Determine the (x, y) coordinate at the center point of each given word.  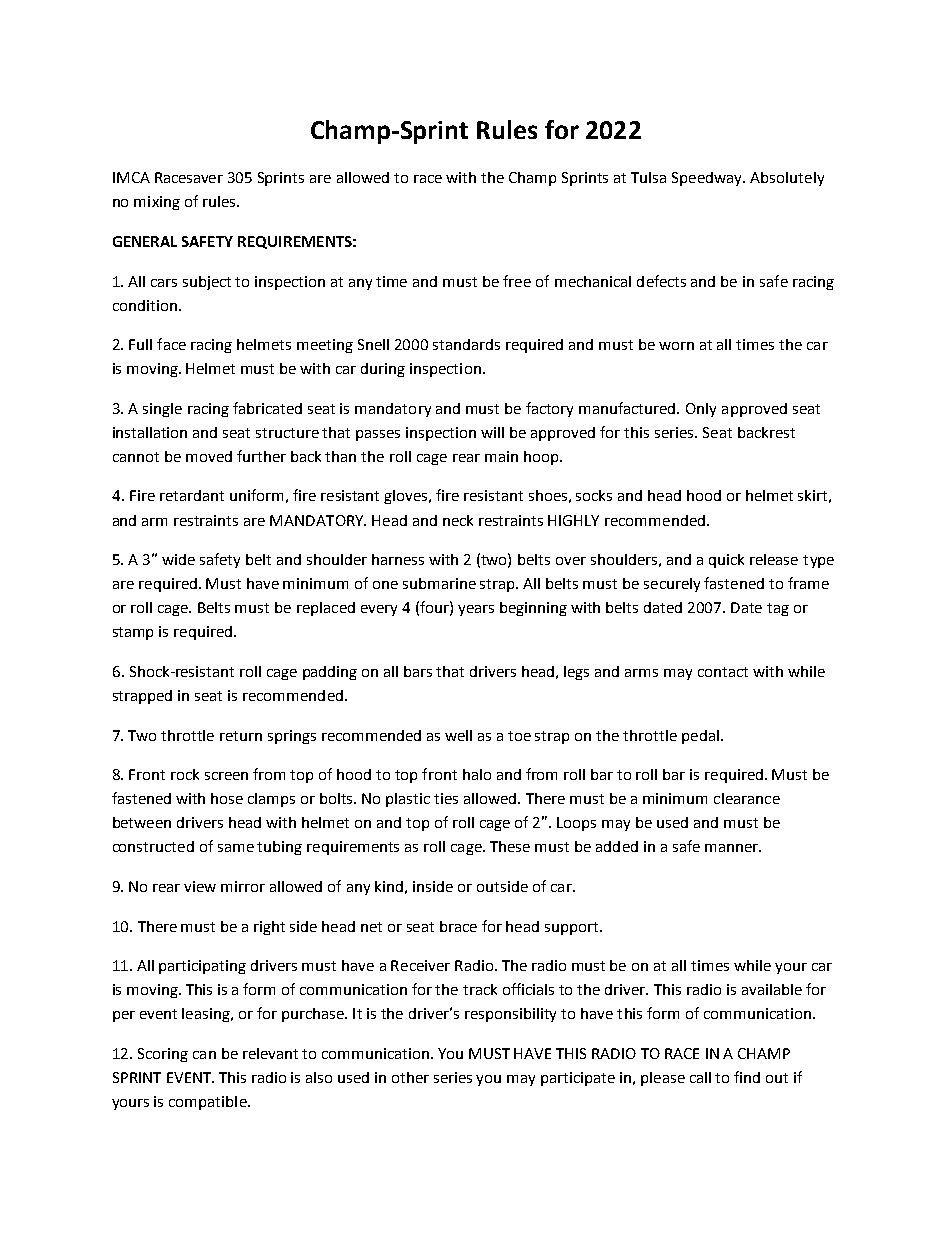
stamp (133, 633)
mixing (157, 203)
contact (723, 672)
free (517, 281)
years (476, 610)
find (747, 1077)
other (410, 1077)
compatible (209, 1103)
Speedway (708, 179)
